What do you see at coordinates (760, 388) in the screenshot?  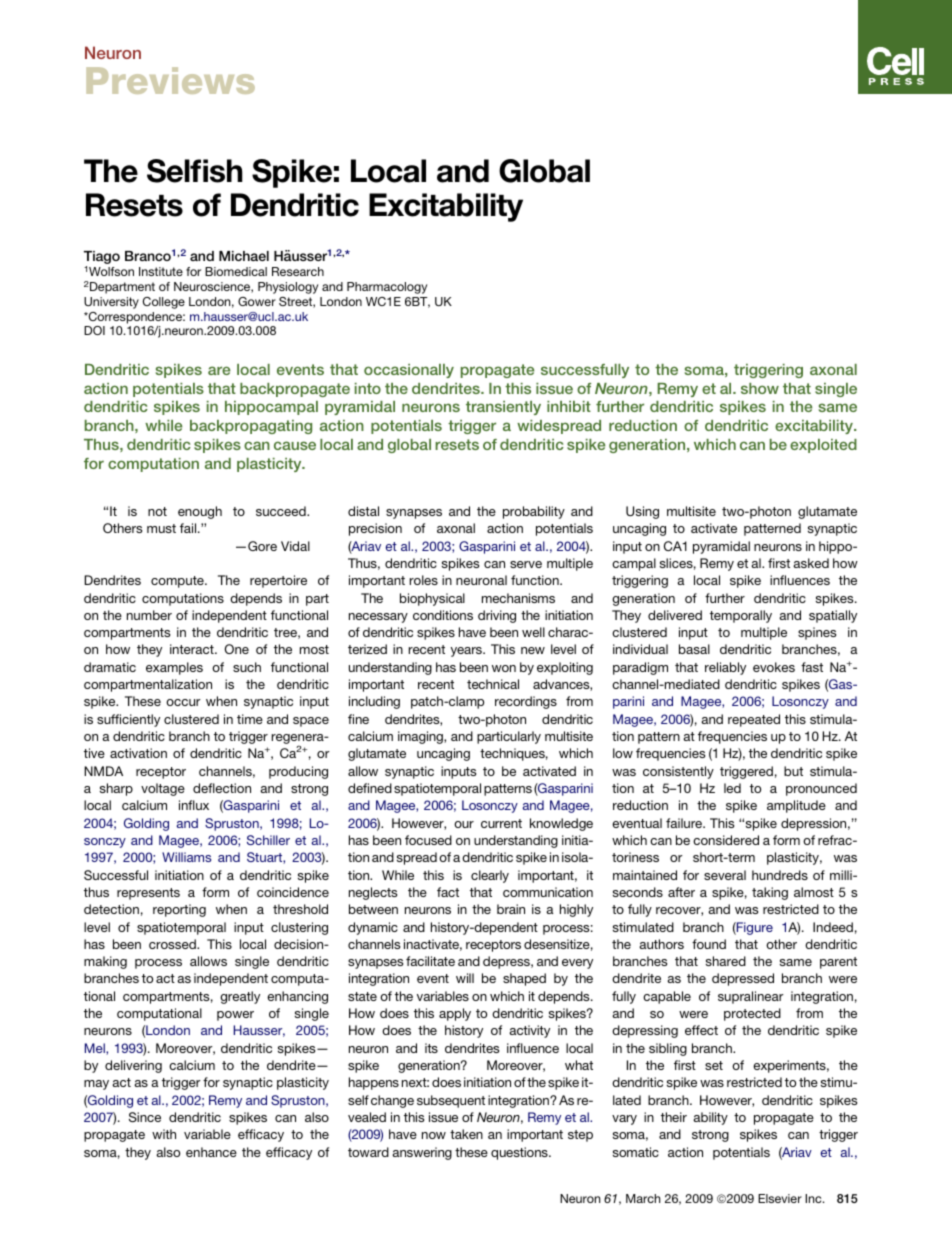 I see `show` at bounding box center [760, 388].
